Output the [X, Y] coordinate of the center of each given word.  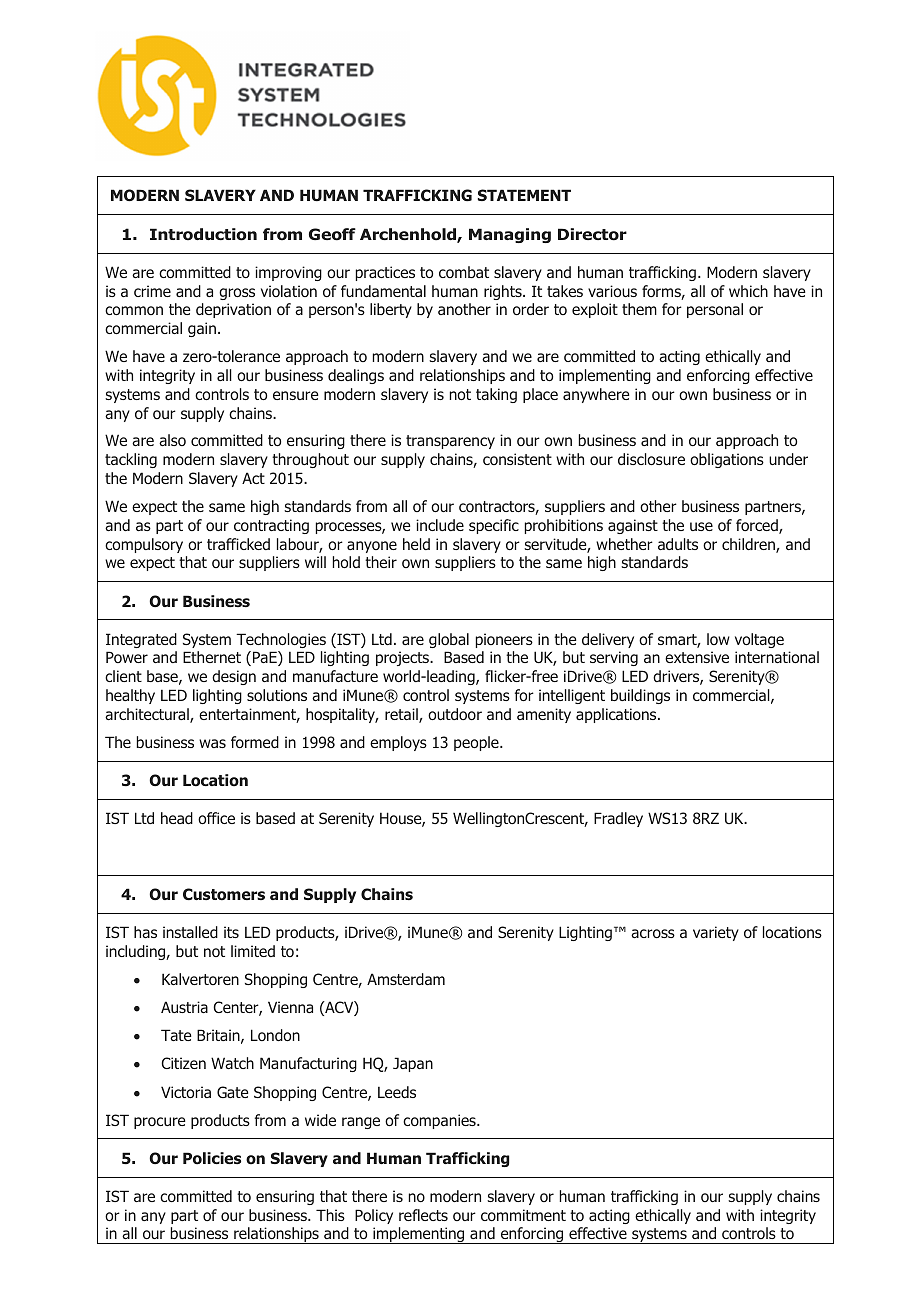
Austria [184, 1007]
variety [716, 933]
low [718, 639]
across [653, 933]
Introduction [203, 234]
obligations [727, 460]
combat [464, 272]
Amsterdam [406, 979]
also [172, 440]
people [477, 743]
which [748, 291]
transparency [450, 442]
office [216, 818]
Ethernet [212, 657]
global [449, 640]
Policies [212, 1158]
